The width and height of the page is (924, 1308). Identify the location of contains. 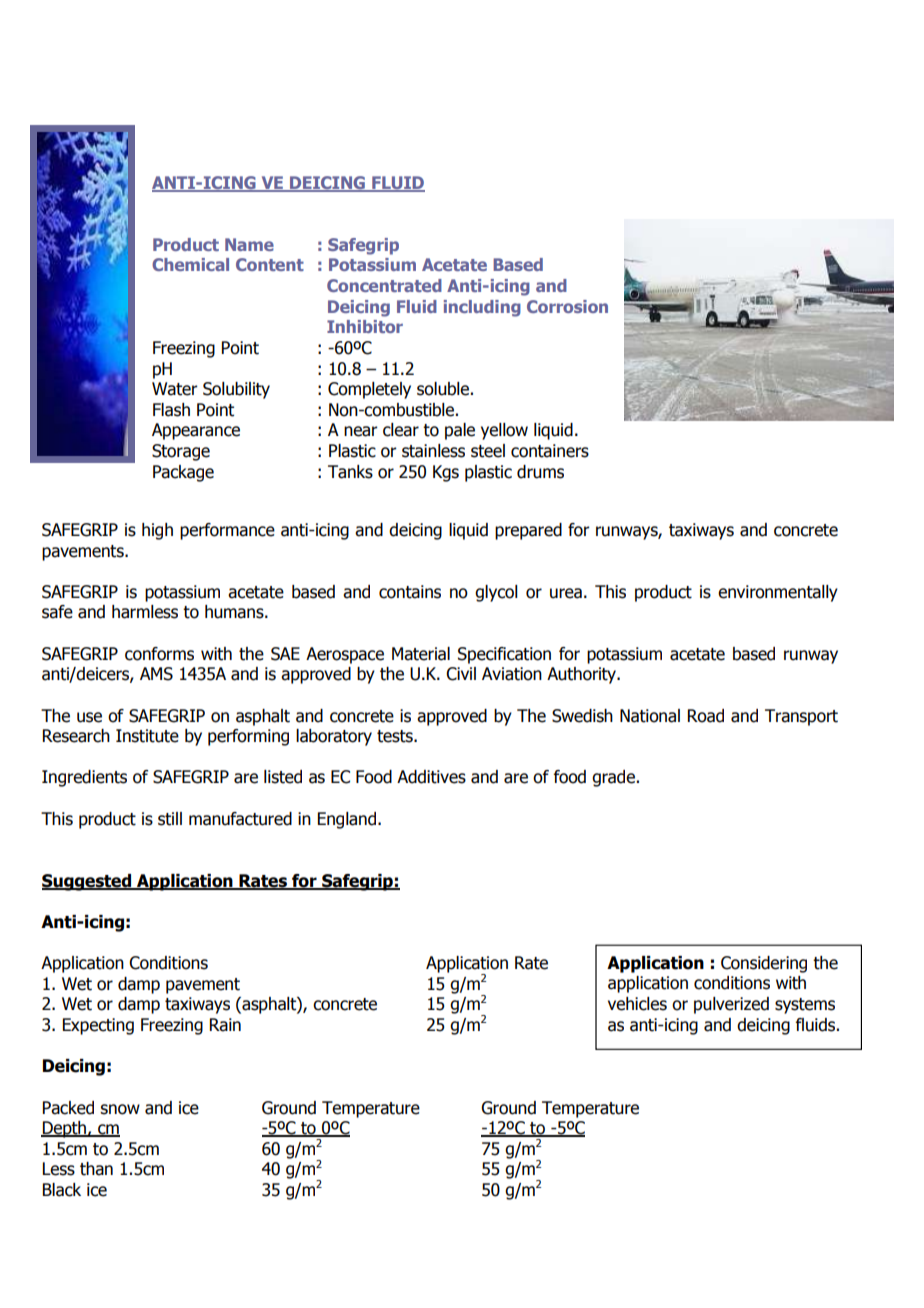
(410, 592).
